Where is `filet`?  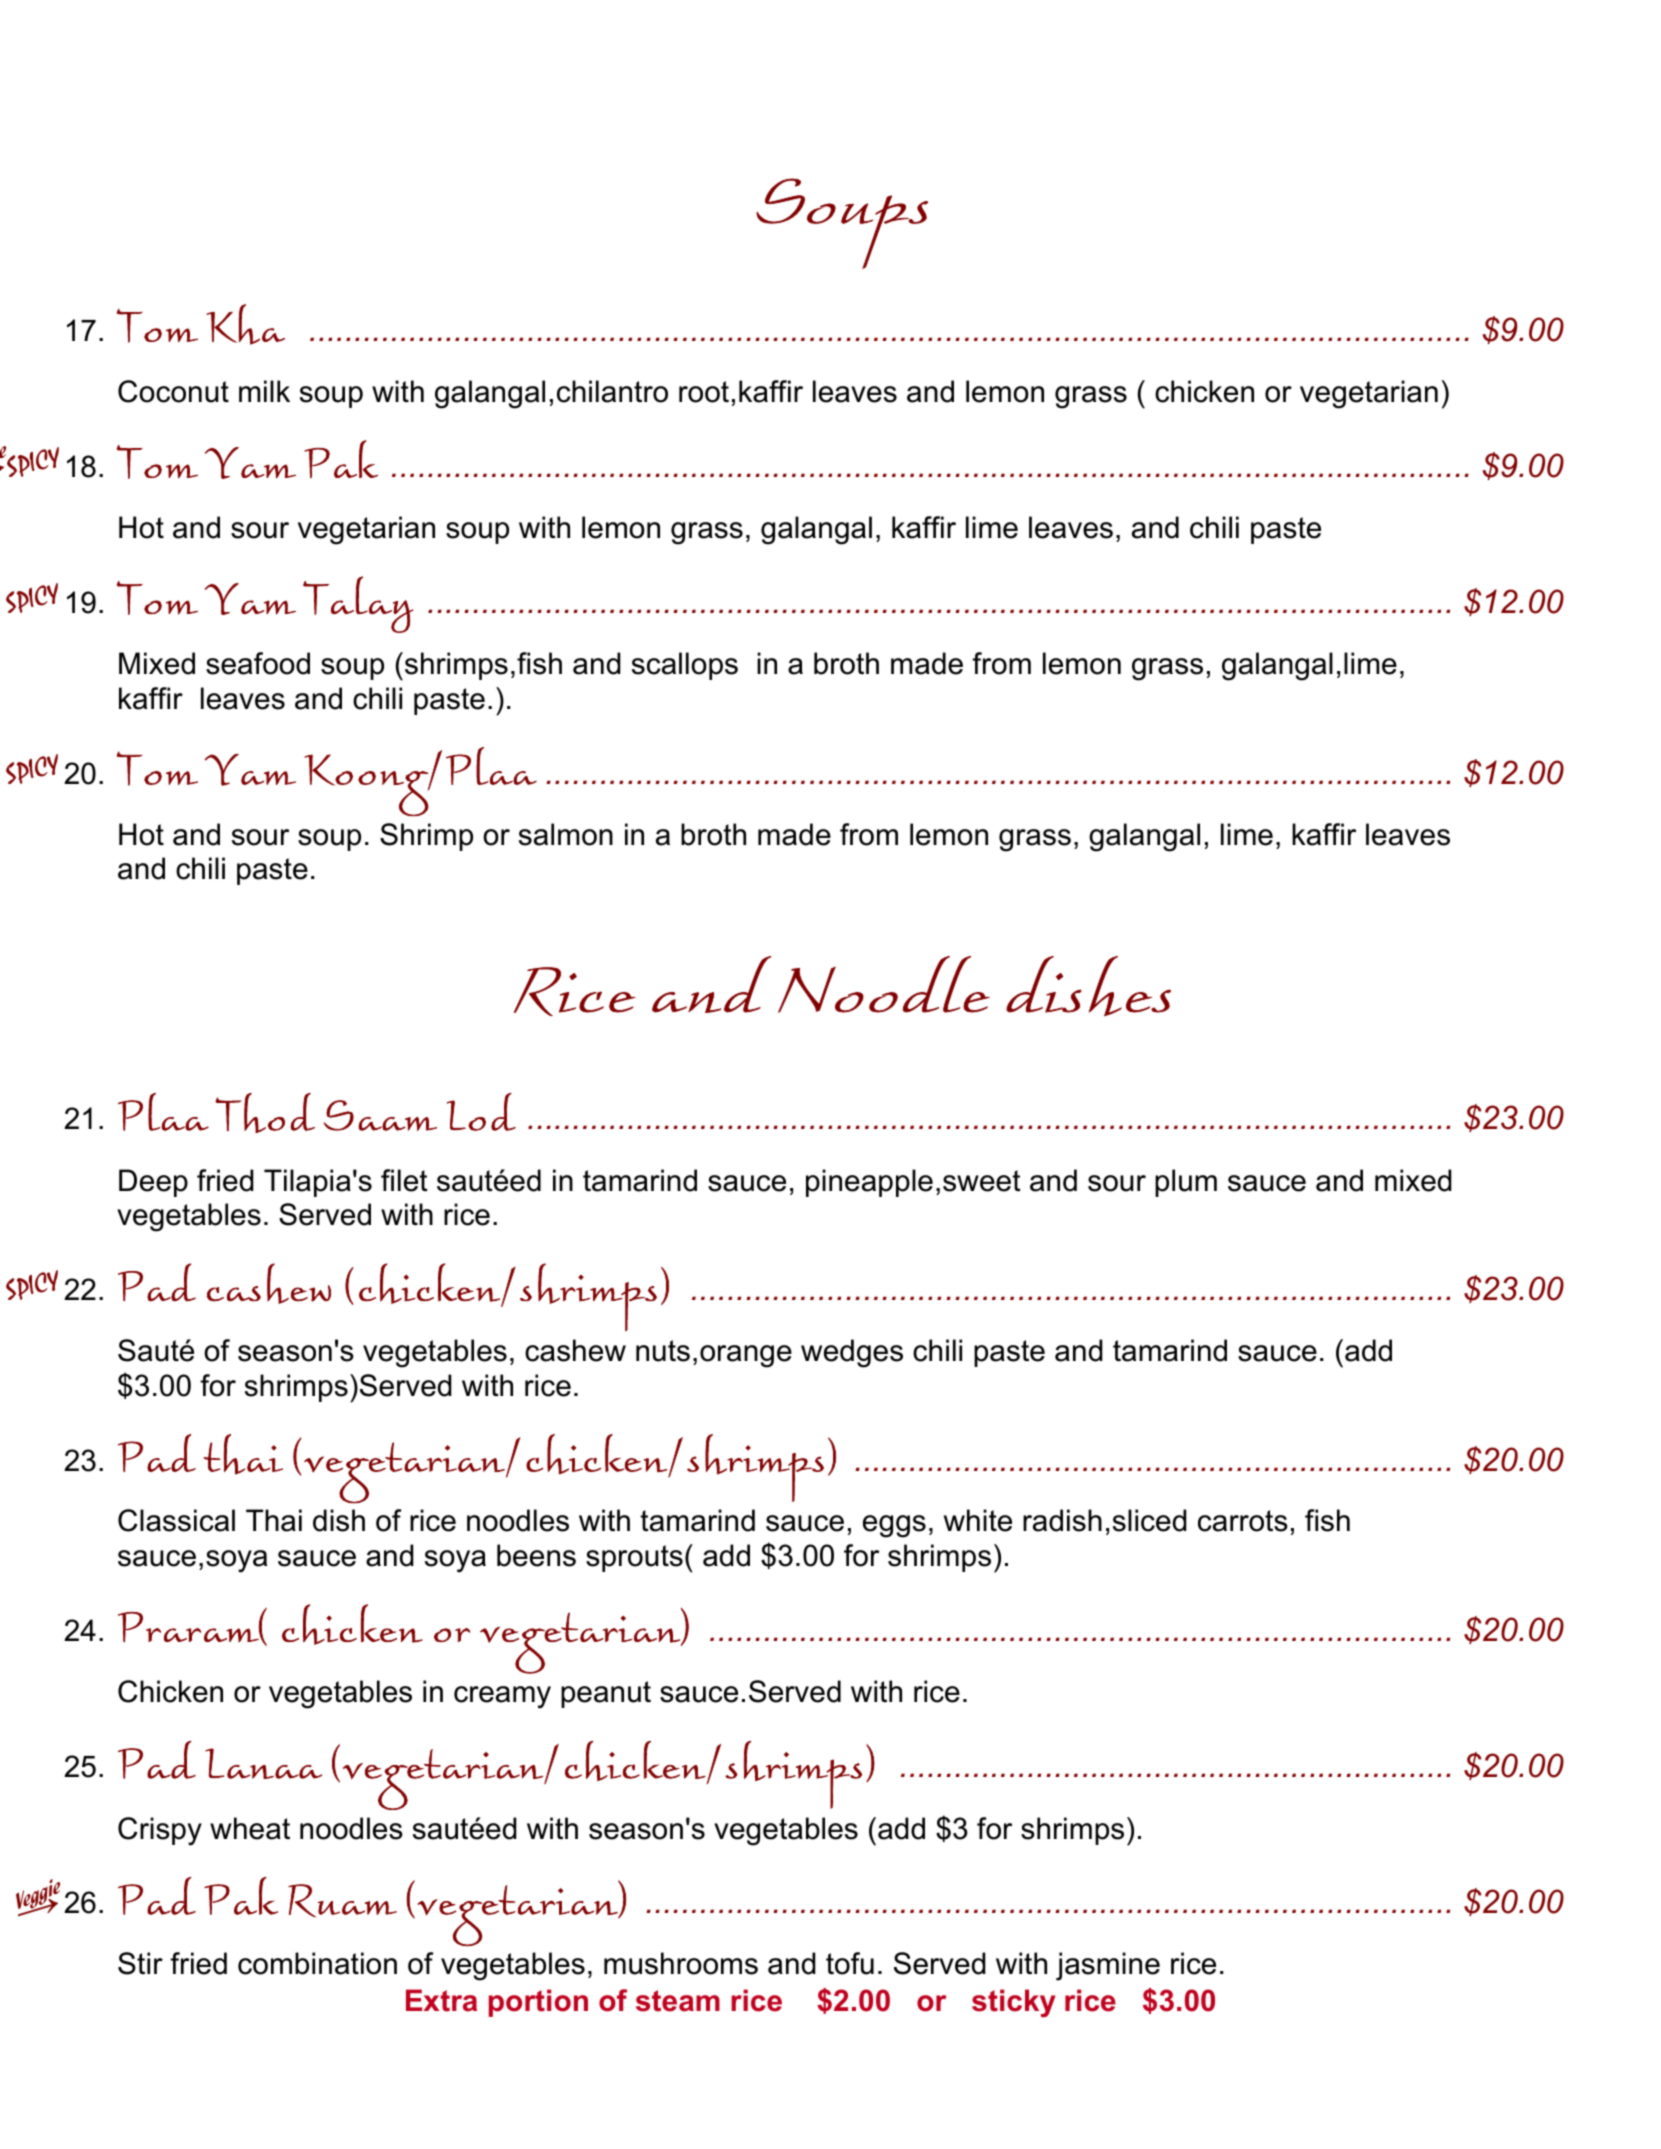 filet is located at coordinates (404, 1180).
